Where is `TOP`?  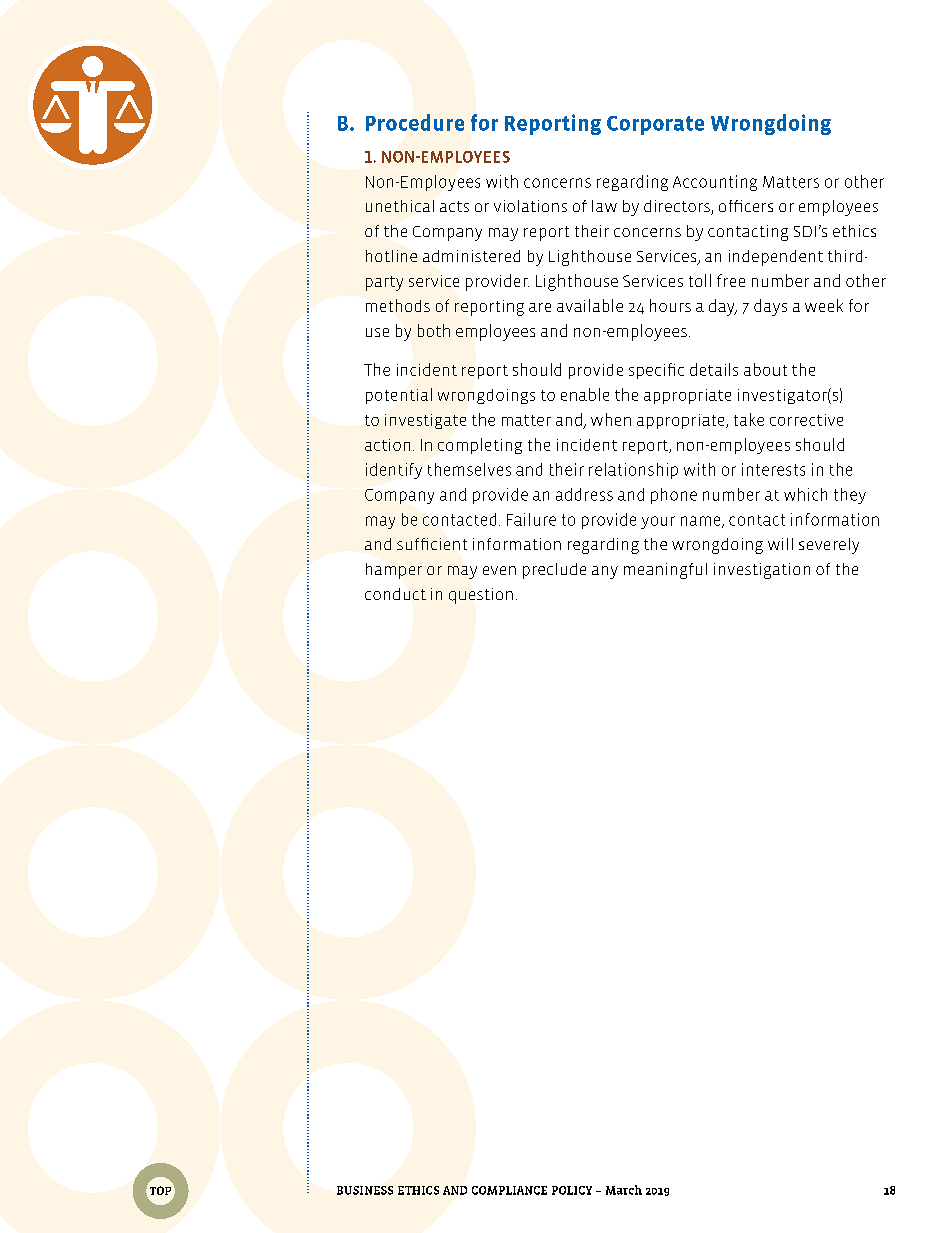 TOP is located at coordinates (160, 1191).
